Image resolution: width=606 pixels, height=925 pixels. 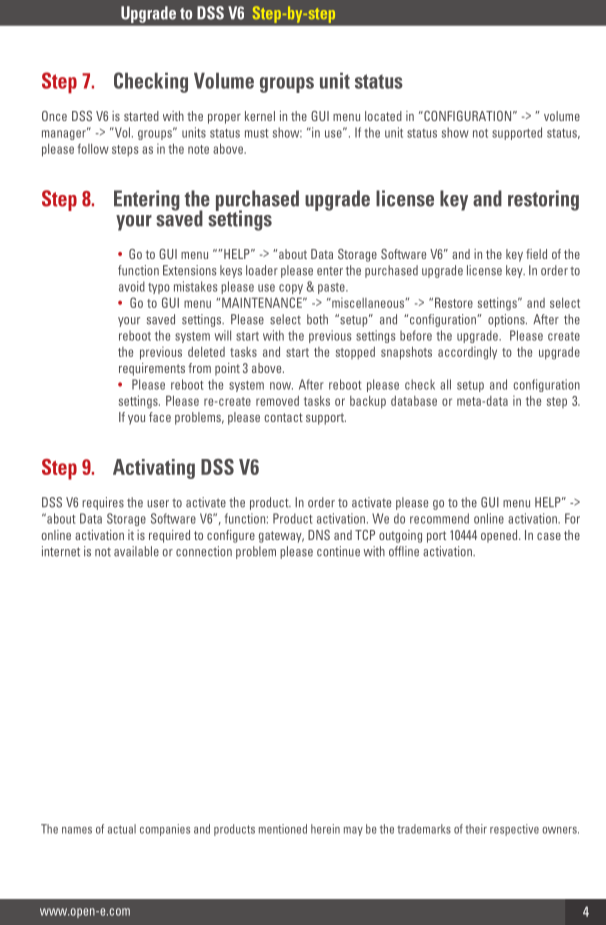 What do you see at coordinates (283, 829) in the screenshot?
I see `mentioned` at bounding box center [283, 829].
